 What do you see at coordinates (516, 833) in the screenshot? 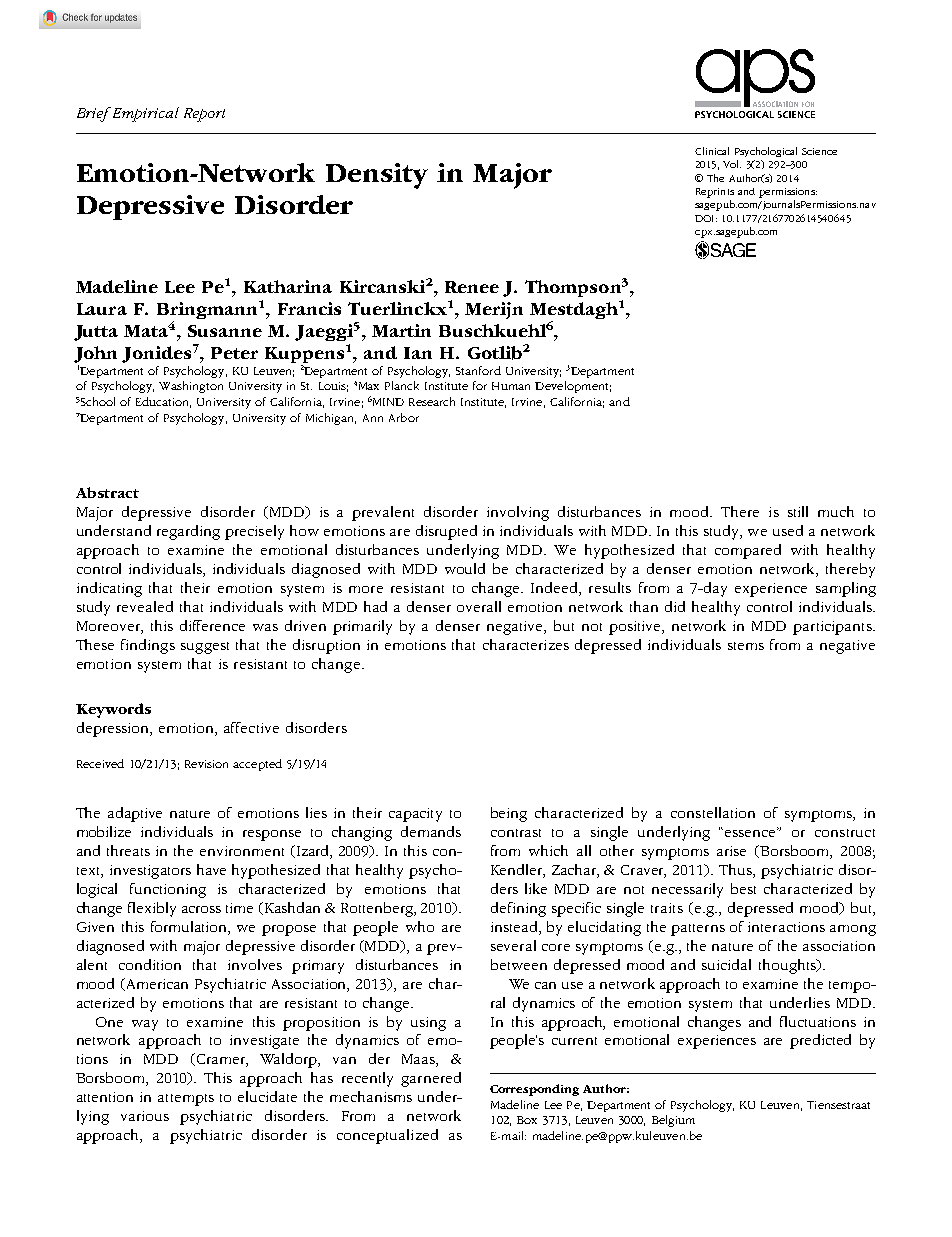
I see `contrast` at bounding box center [516, 833].
